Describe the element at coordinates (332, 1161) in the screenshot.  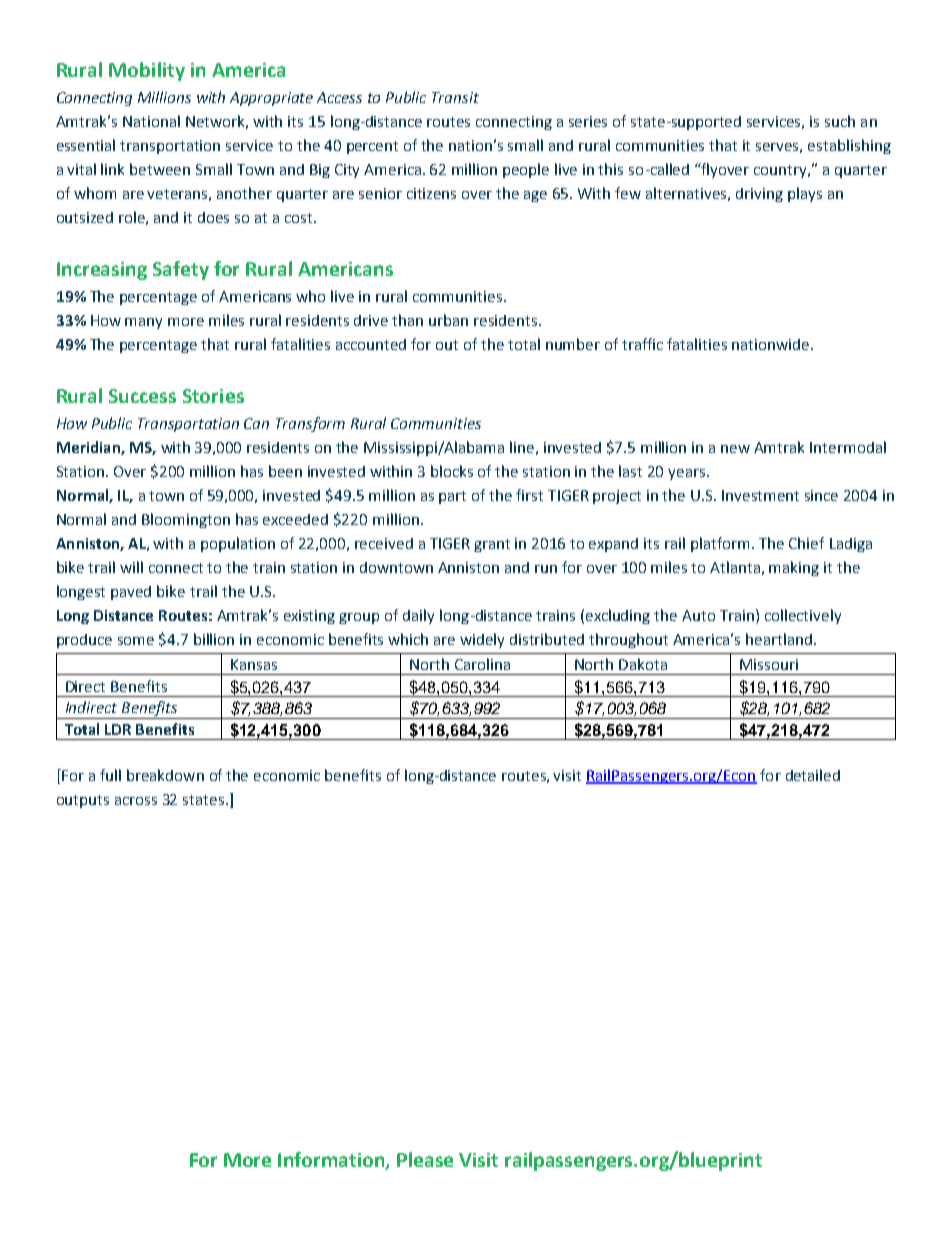
I see `Information` at that location.
